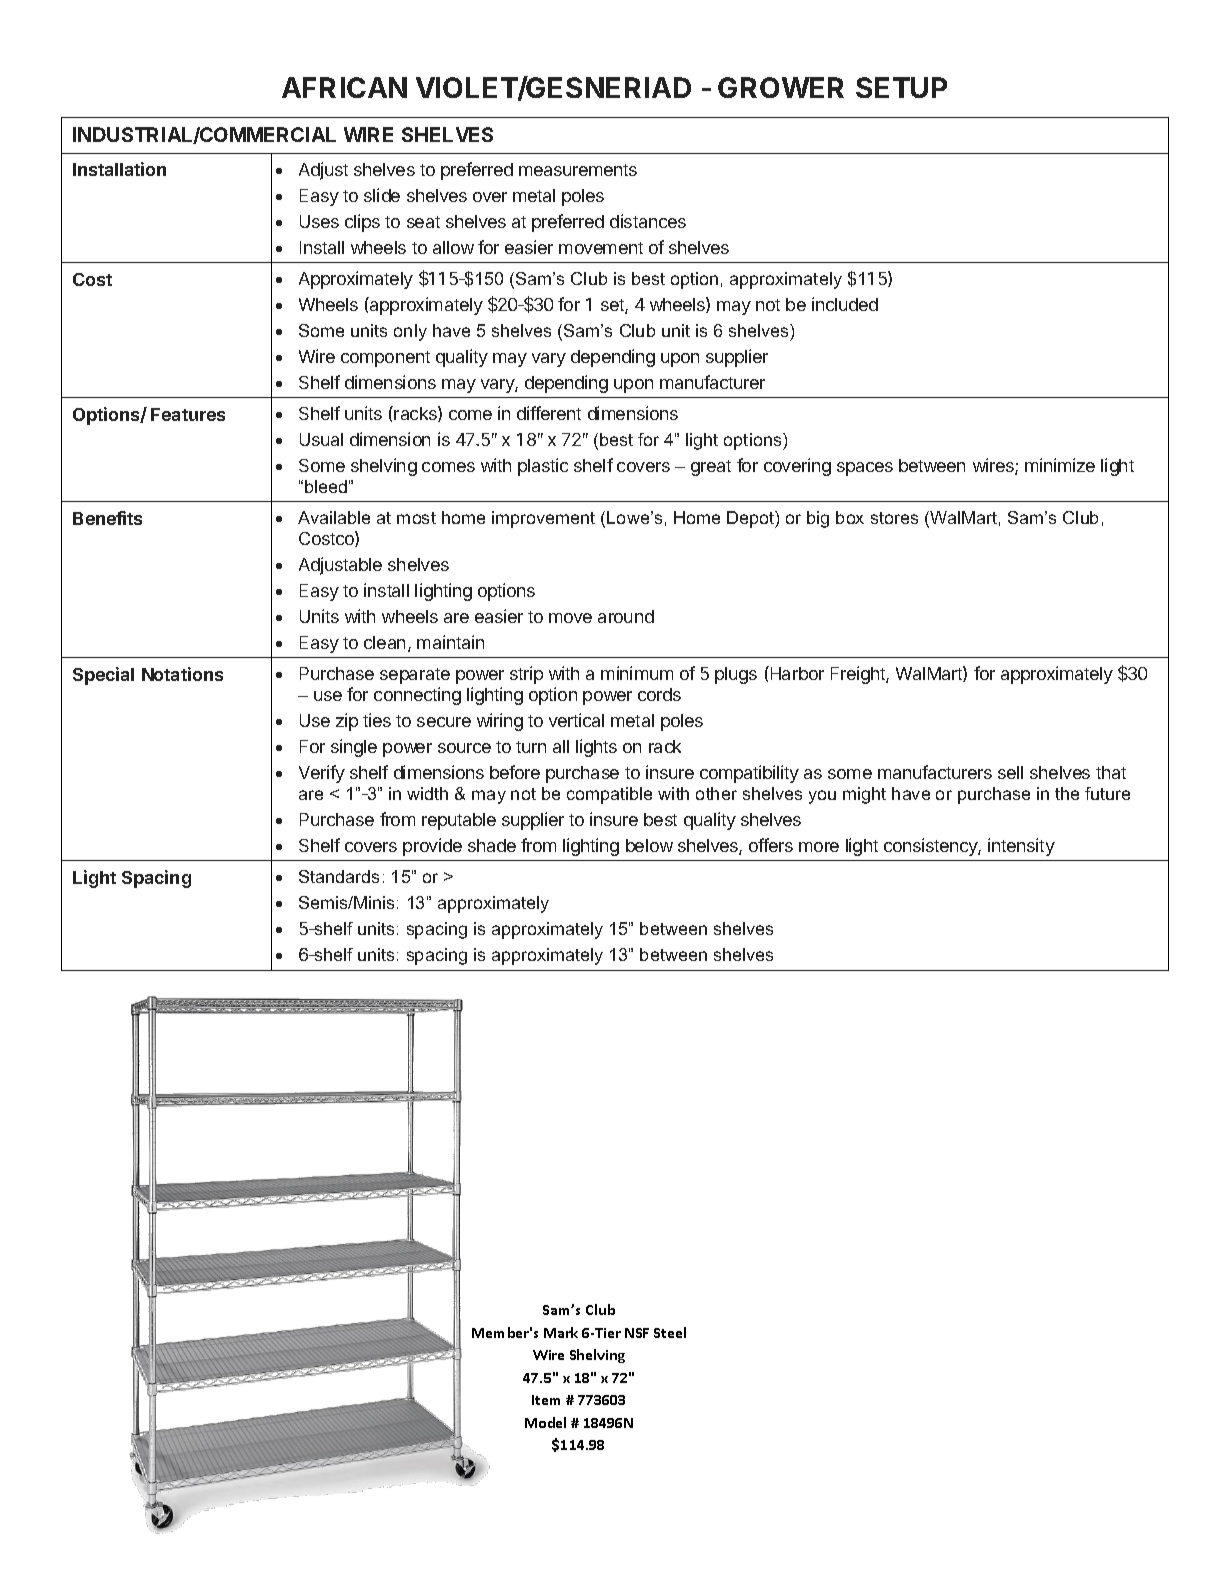  Describe the element at coordinates (576, 720) in the screenshot. I see `vertical` at that location.
